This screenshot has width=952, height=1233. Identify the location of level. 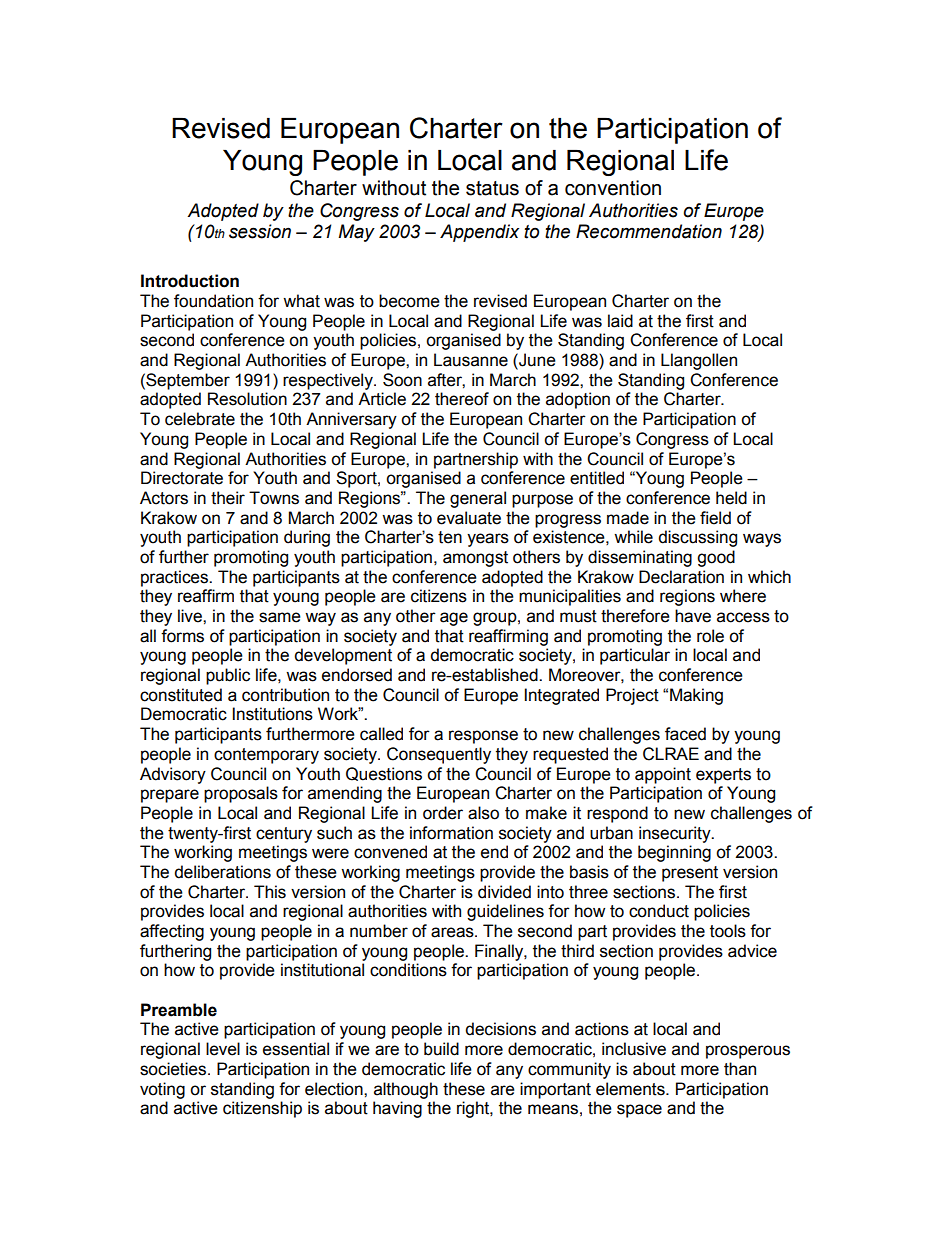
(223, 1049).
